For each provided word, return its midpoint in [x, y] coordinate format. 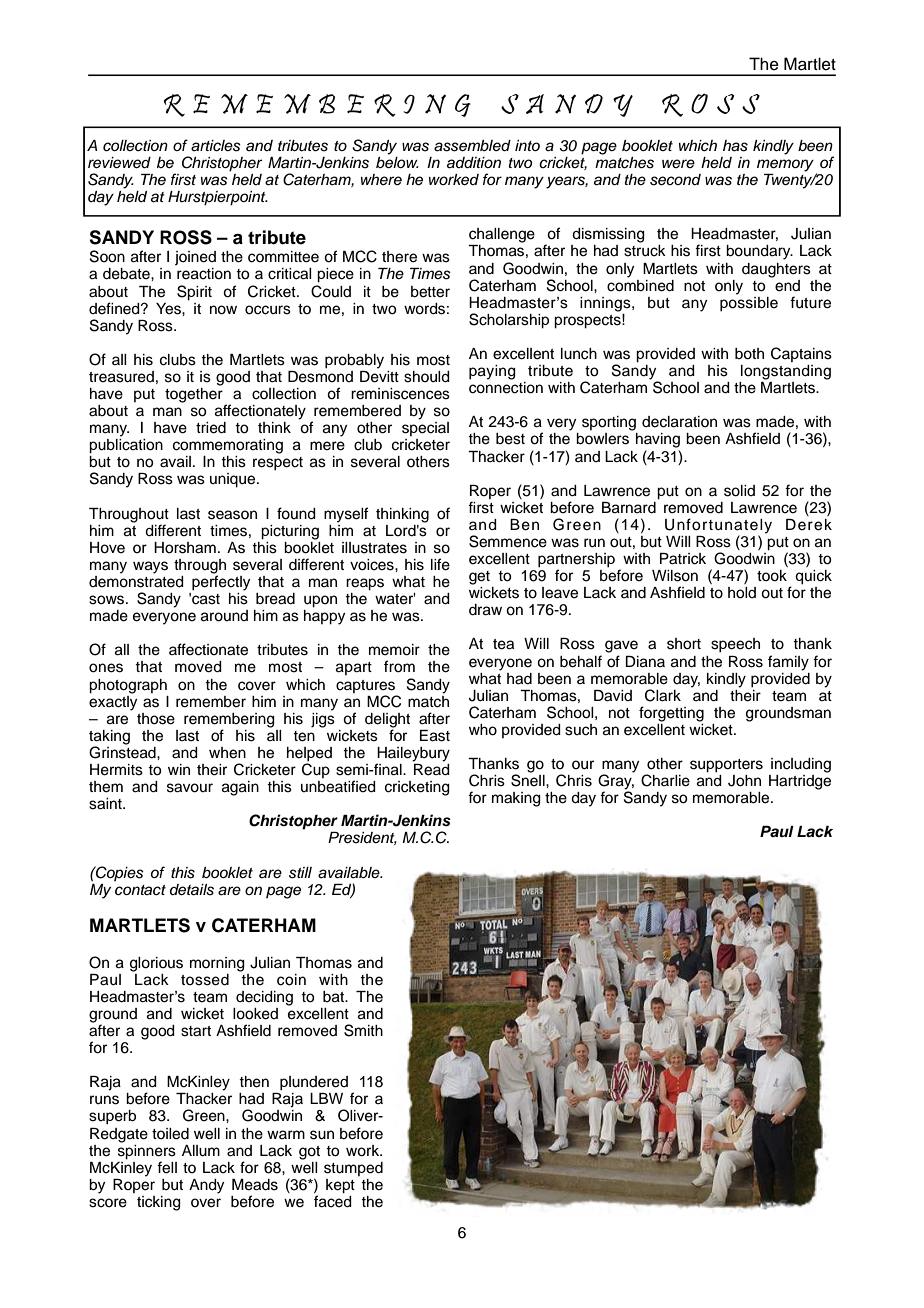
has [735, 146]
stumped [353, 1169]
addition [474, 163]
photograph [128, 686]
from [399, 666]
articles [216, 146]
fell [167, 1167]
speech [735, 645]
